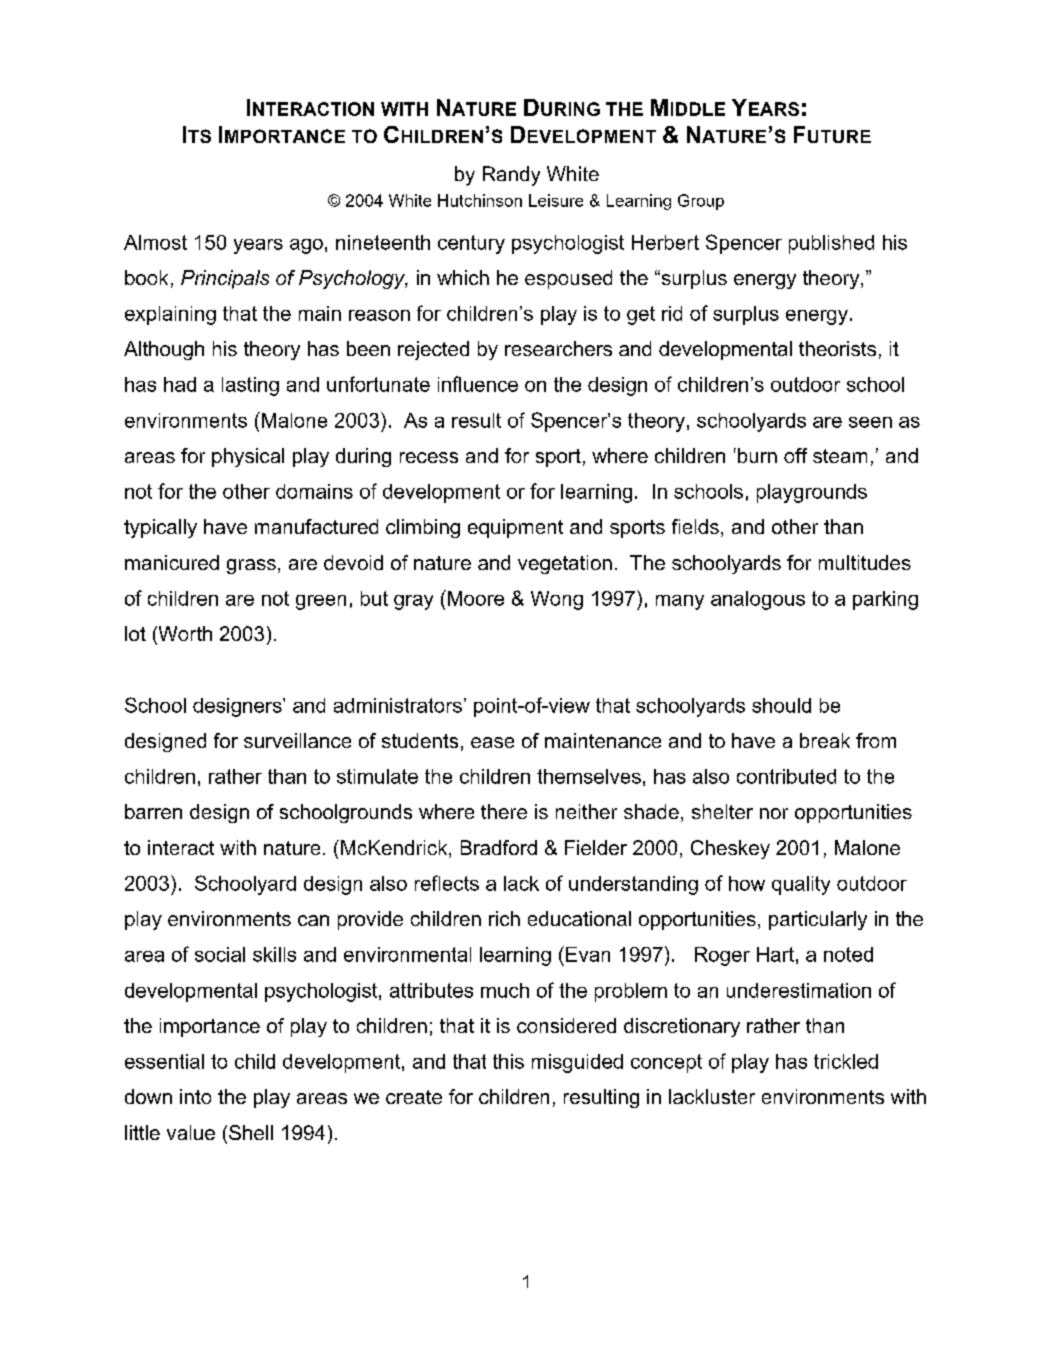  I want to click on surveillance, so click(297, 740).
